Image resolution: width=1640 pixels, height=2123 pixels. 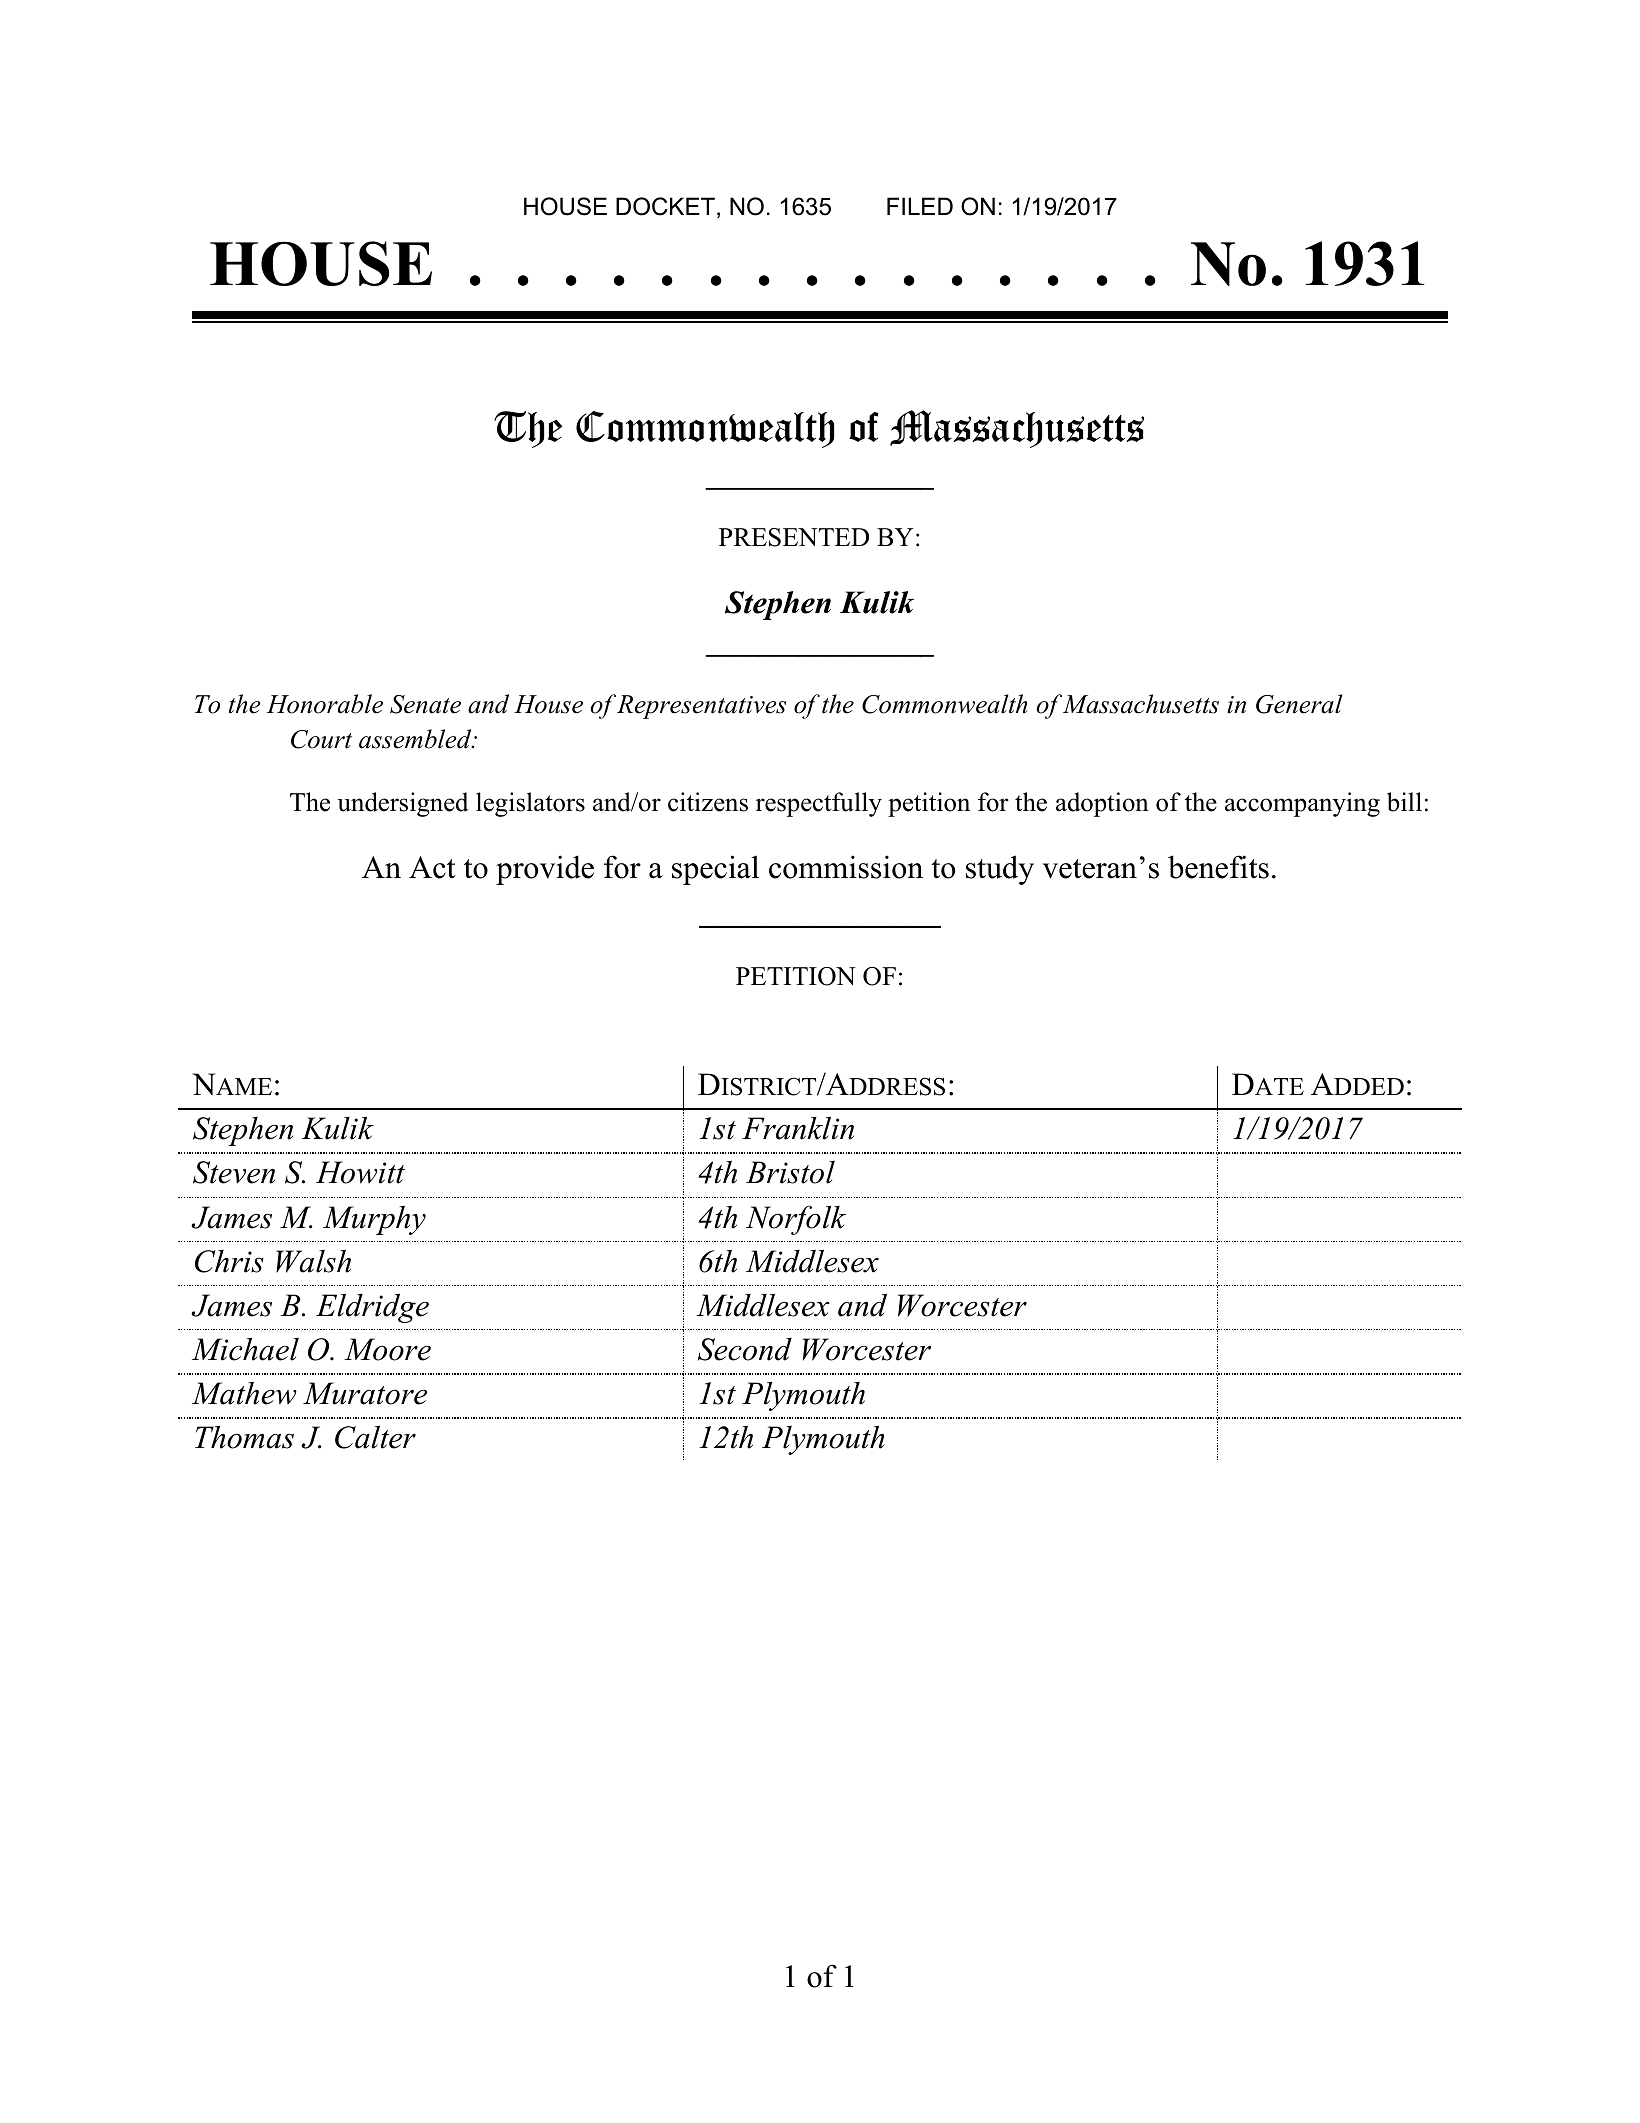 What do you see at coordinates (665, 206) in the screenshot?
I see `DOCKET` at bounding box center [665, 206].
